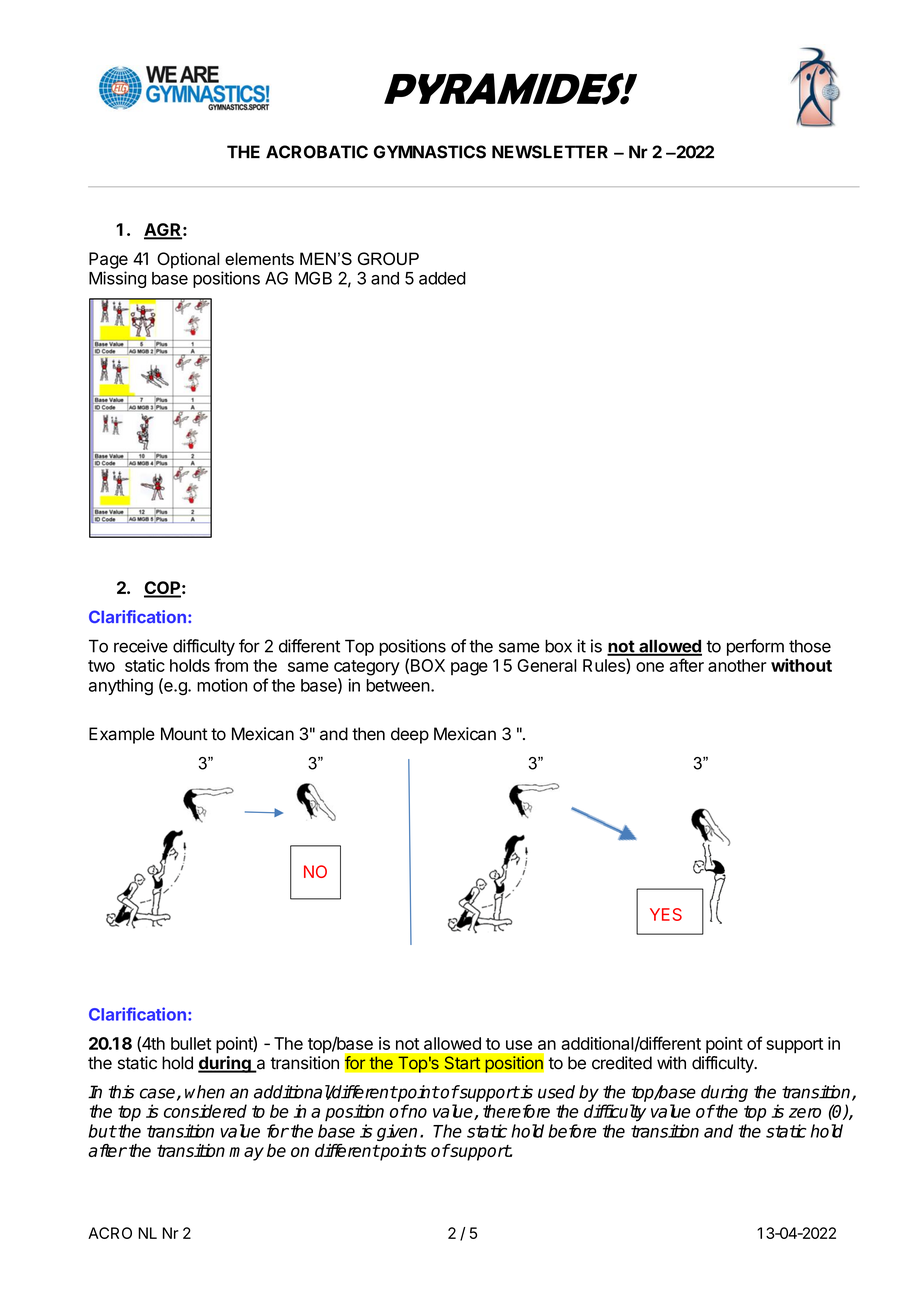 Image resolution: width=924 pixels, height=1308 pixels. What do you see at coordinates (737, 665) in the screenshot?
I see `another` at bounding box center [737, 665].
